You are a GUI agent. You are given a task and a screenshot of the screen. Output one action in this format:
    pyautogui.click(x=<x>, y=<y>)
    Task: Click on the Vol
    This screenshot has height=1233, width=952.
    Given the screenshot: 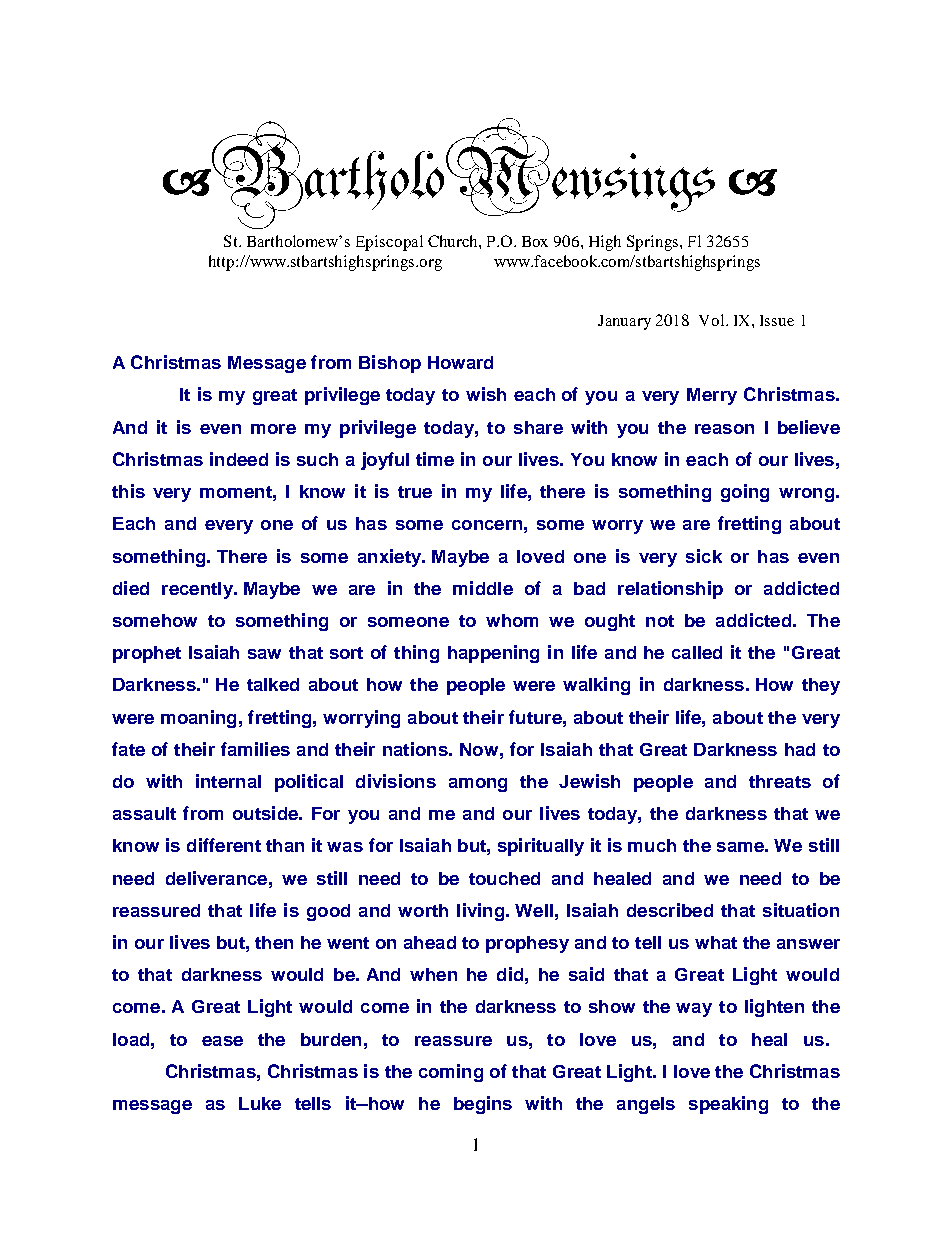 What is the action you would take?
    pyautogui.click(x=713, y=320)
